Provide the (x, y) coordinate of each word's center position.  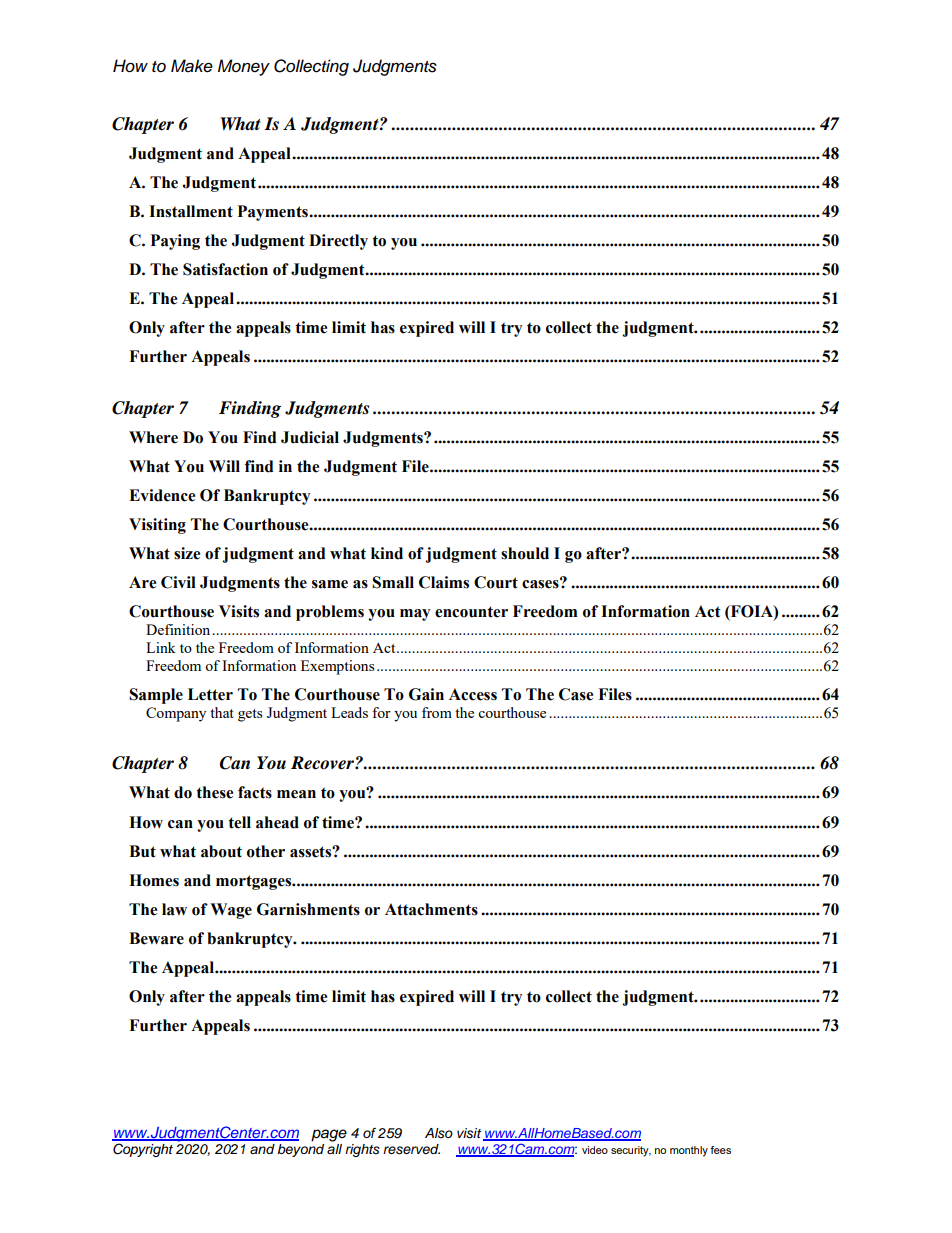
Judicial (310, 437)
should (525, 553)
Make (192, 66)
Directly (338, 242)
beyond (301, 1150)
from (437, 712)
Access (473, 694)
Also (439, 1133)
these (214, 792)
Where (153, 437)
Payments (274, 213)
